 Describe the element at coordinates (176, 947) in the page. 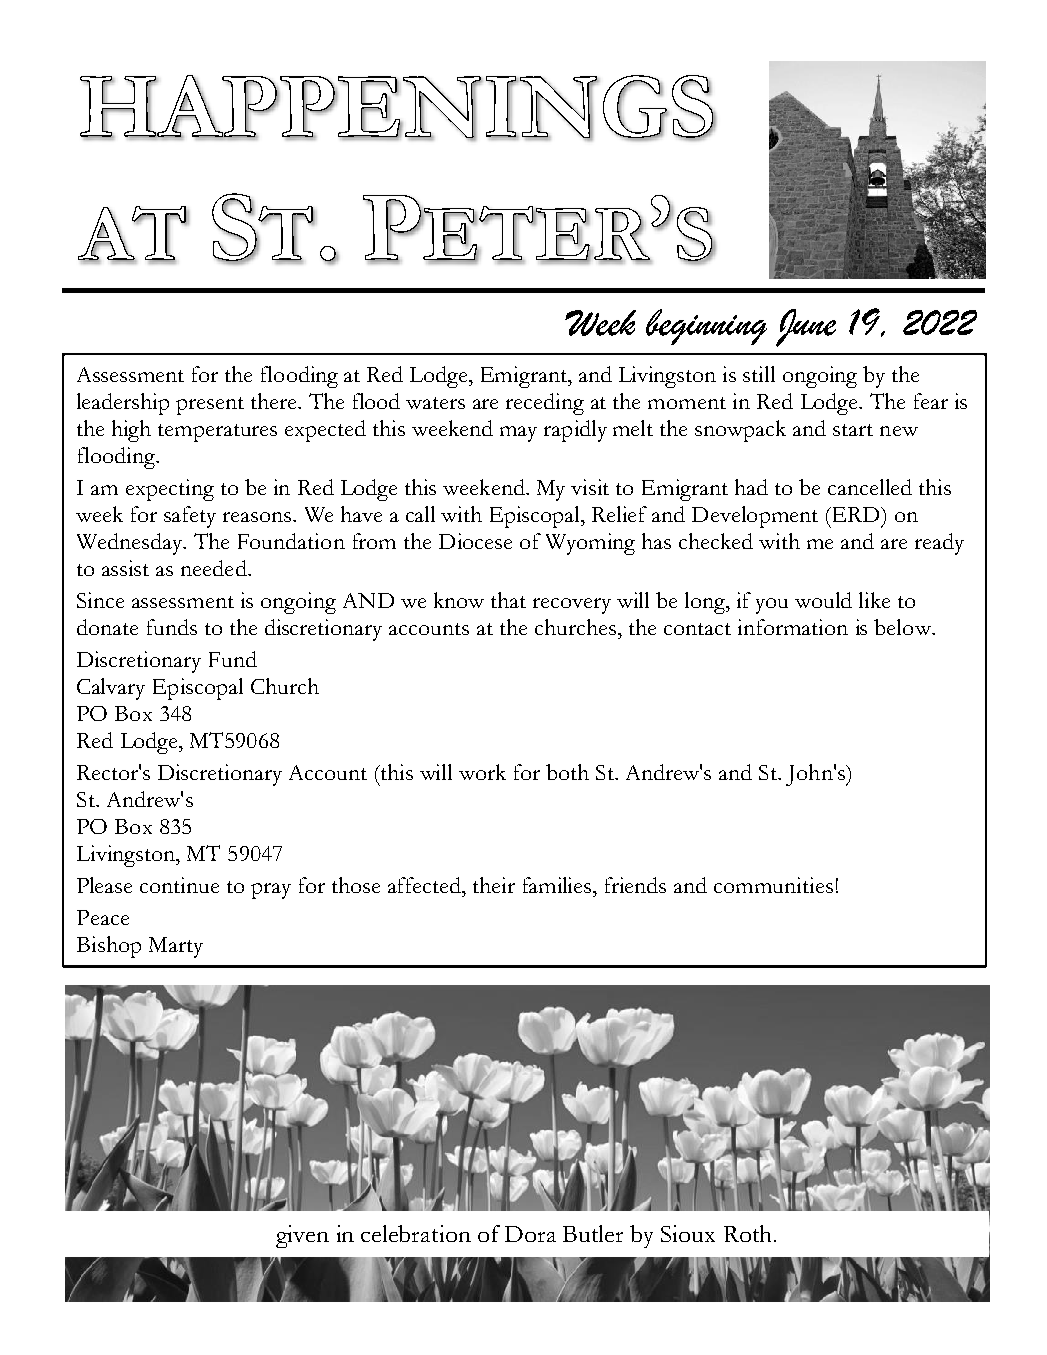

I see `Marty` at that location.
